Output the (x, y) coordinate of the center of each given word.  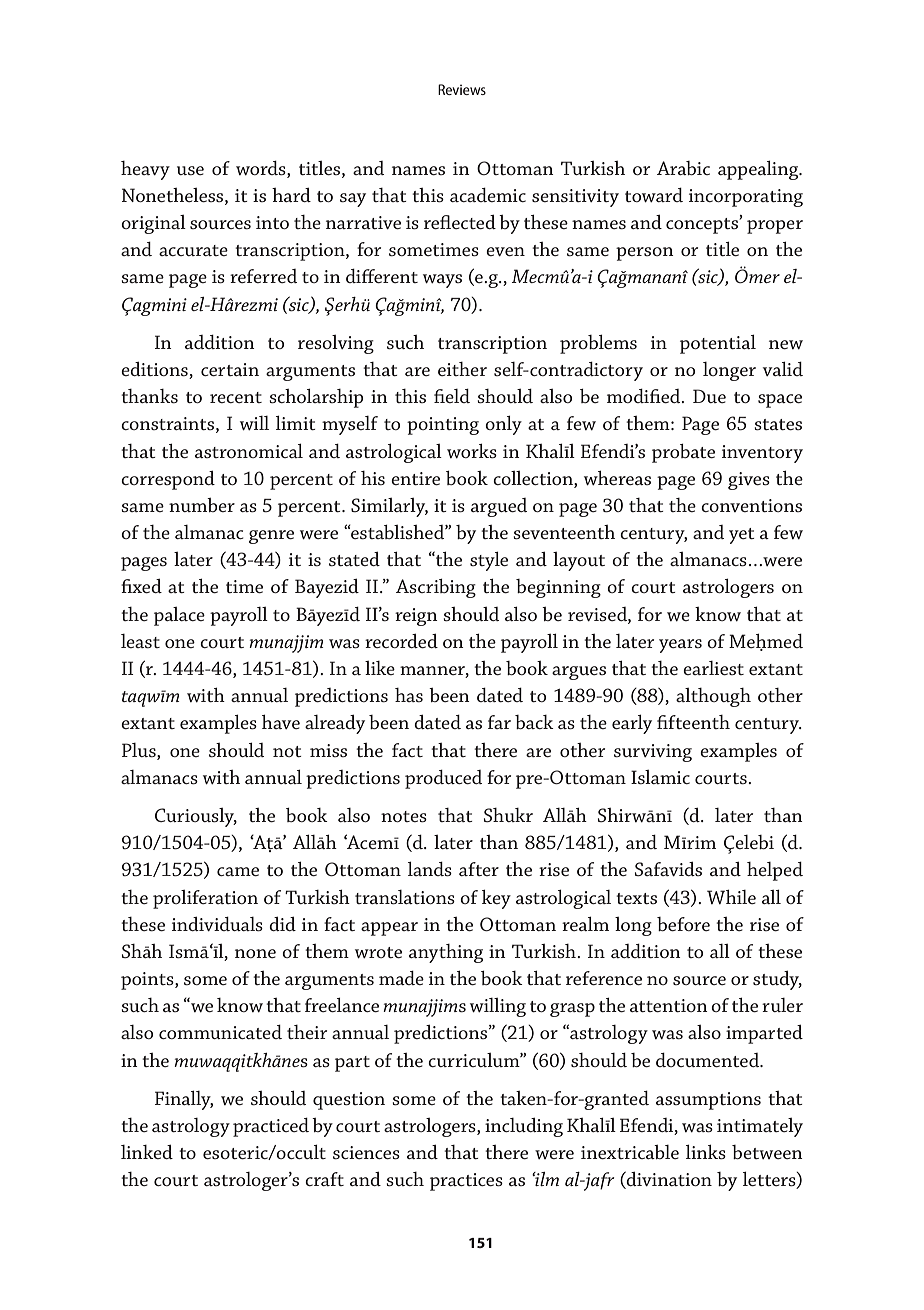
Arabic (683, 168)
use (190, 170)
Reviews (462, 89)
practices (466, 1182)
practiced (271, 1127)
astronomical (249, 451)
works (472, 451)
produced (443, 779)
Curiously (196, 817)
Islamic (660, 777)
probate (683, 453)
